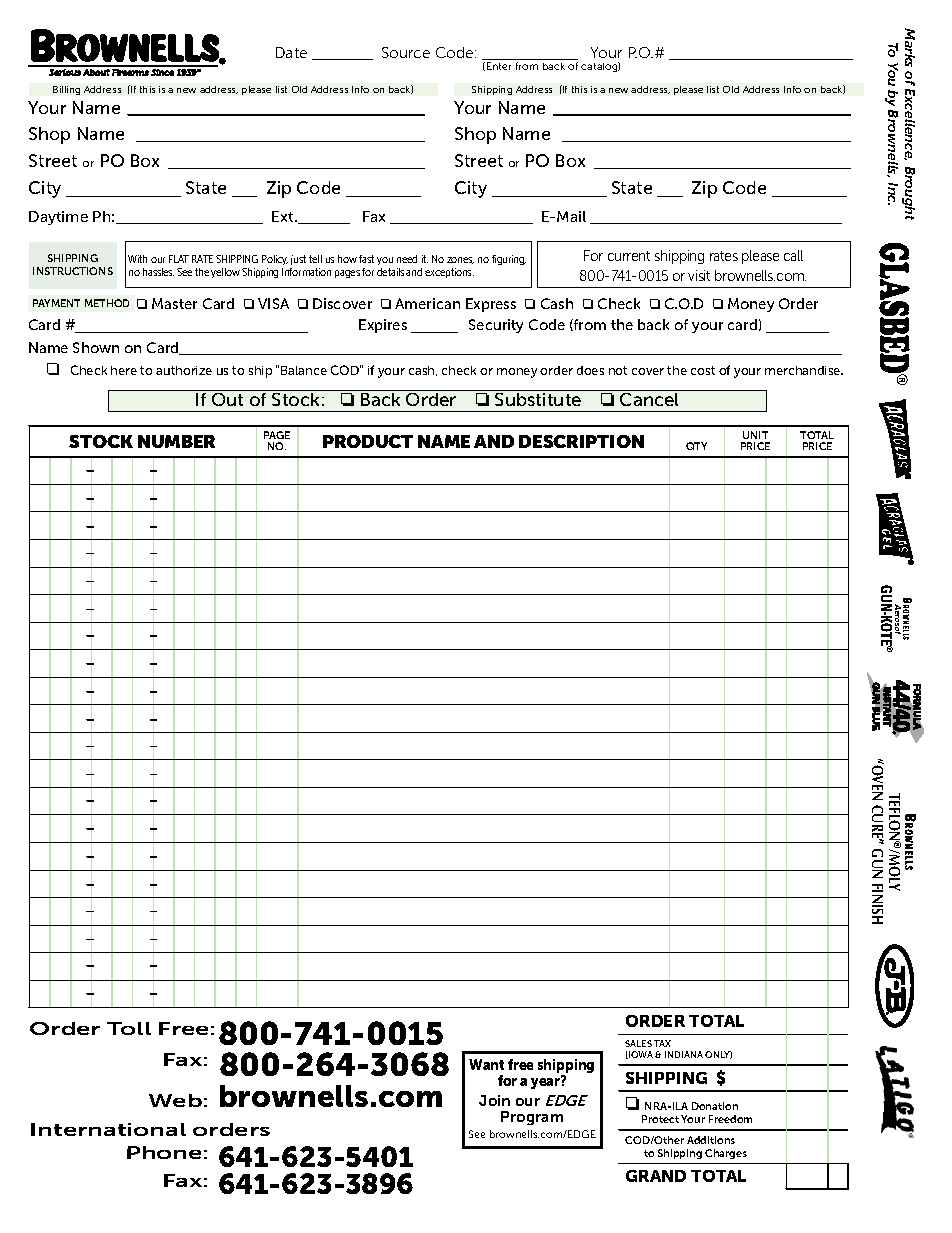 This page has width=952, height=1233. I want to click on Want, so click(486, 1064).
